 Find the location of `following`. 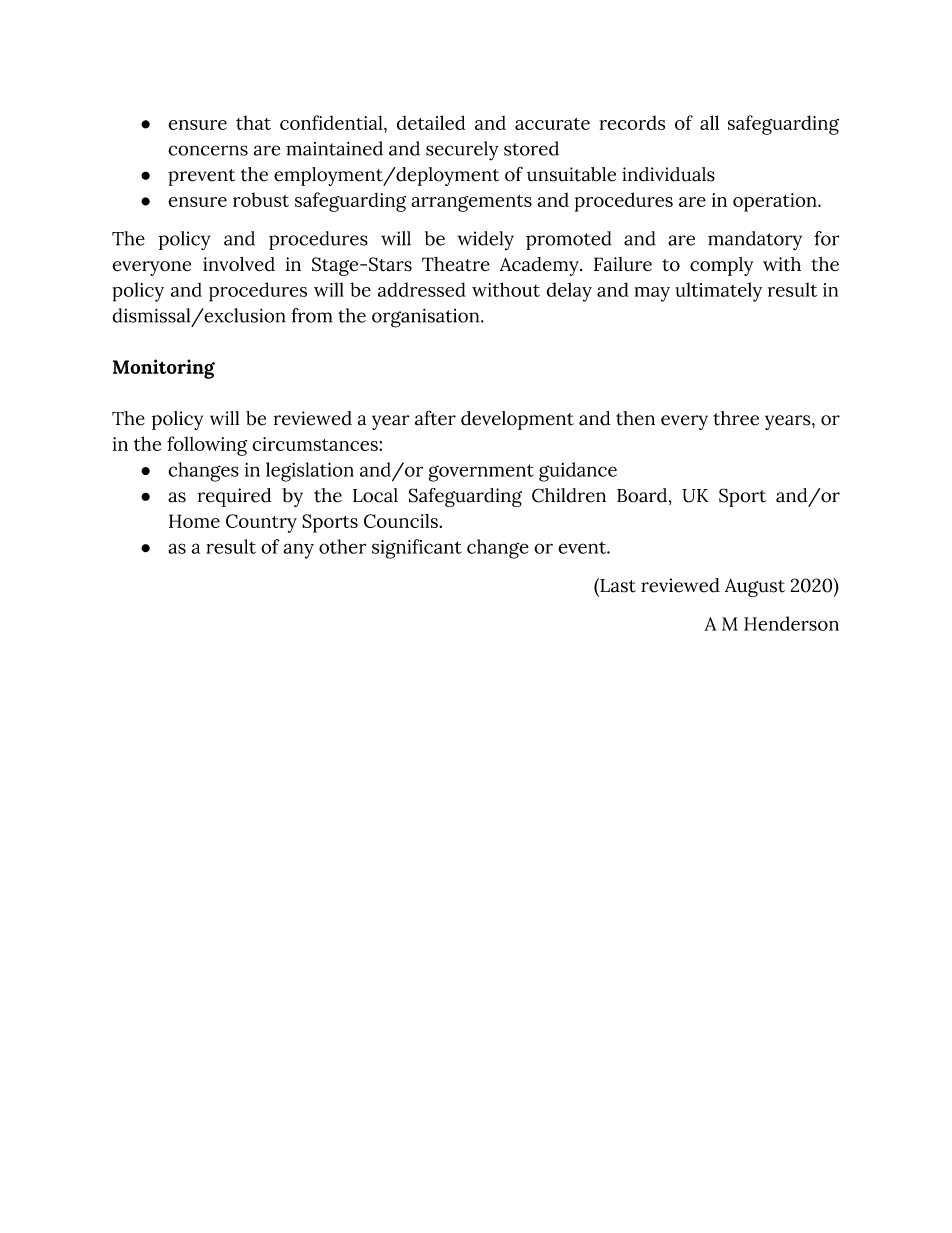

following is located at coordinates (207, 446).
